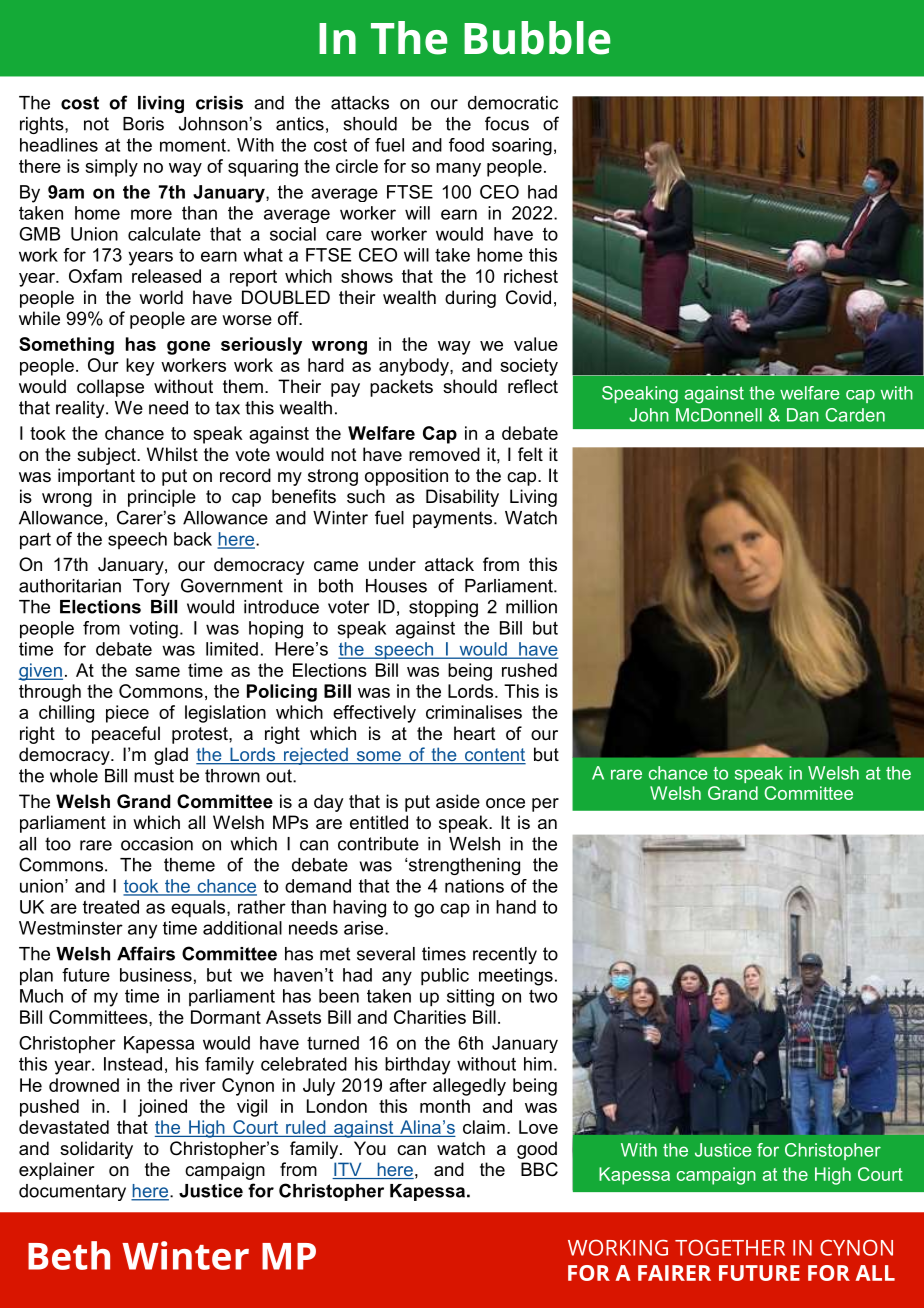 The height and width of the screenshot is (1308, 924). What do you see at coordinates (69, 1255) in the screenshot?
I see `Beth` at bounding box center [69, 1255].
